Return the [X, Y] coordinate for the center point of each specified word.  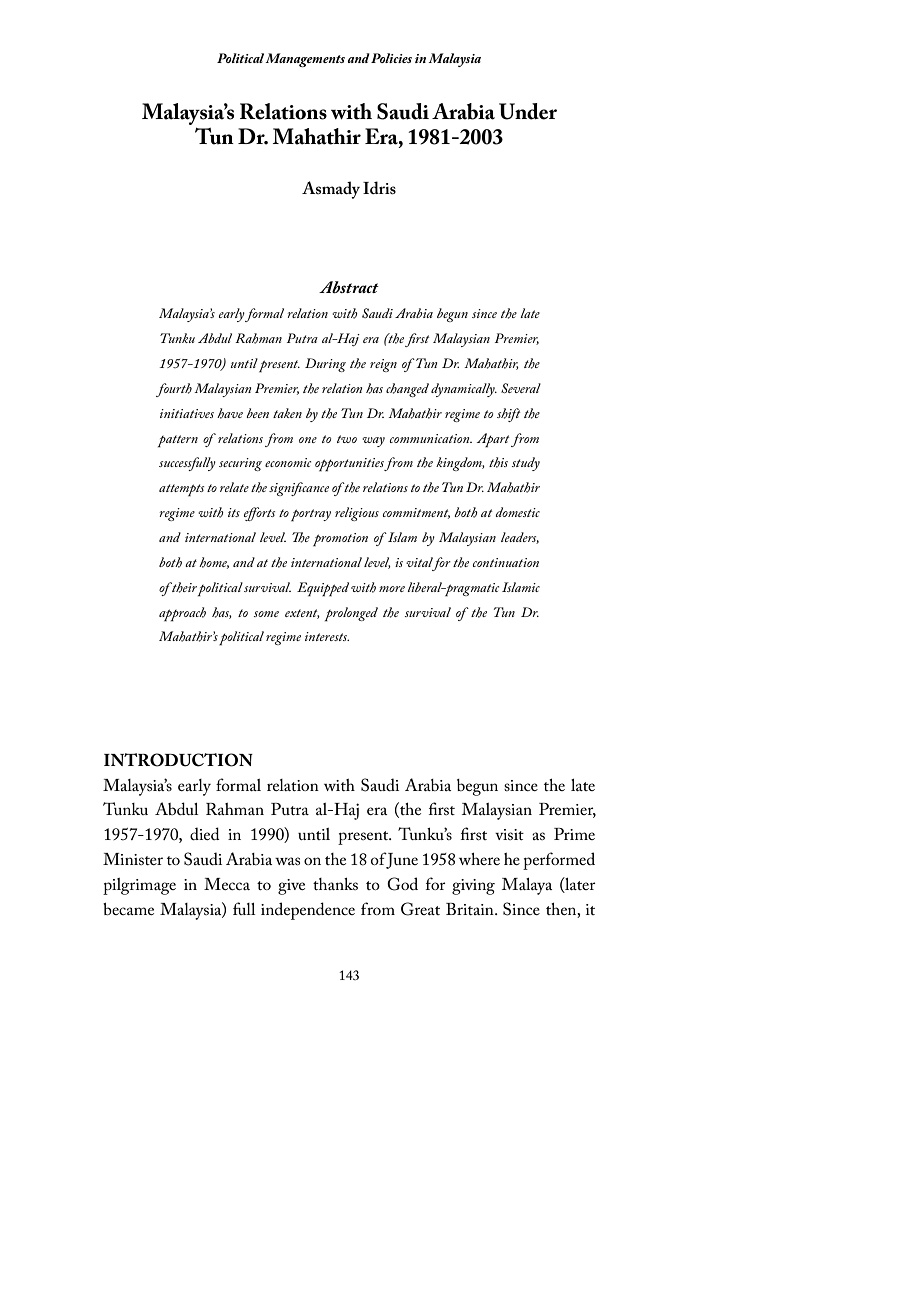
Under [528, 111]
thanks [335, 884]
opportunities [350, 465]
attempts [181, 490]
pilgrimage [139, 886]
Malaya [527, 886]
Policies [391, 58]
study [526, 464]
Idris [379, 187]
